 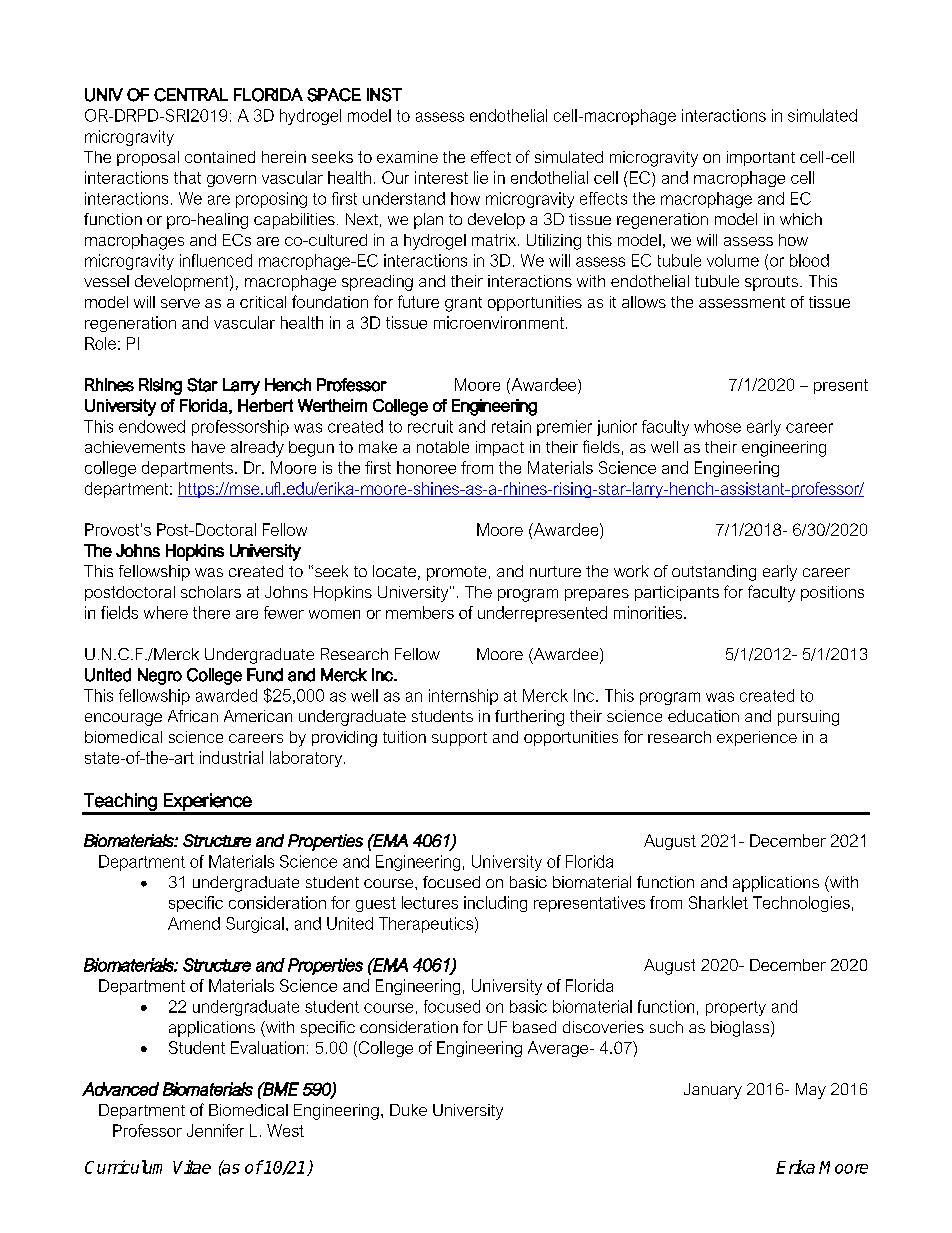 What do you see at coordinates (495, 904) in the screenshot?
I see `including` at bounding box center [495, 904].
